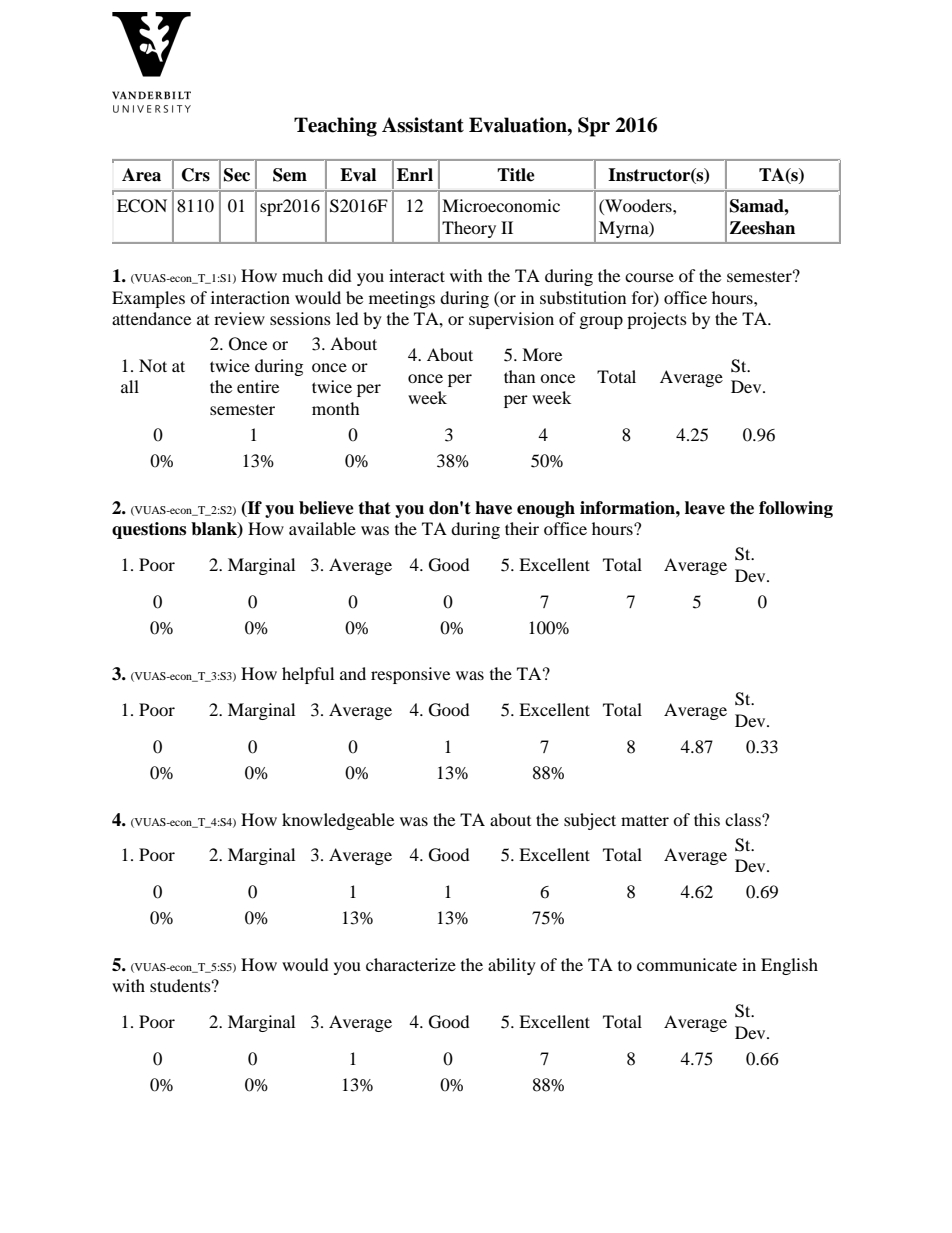 This screenshot has height=1233, width=952. Describe the element at coordinates (258, 386) in the screenshot. I see `entire` at that location.
